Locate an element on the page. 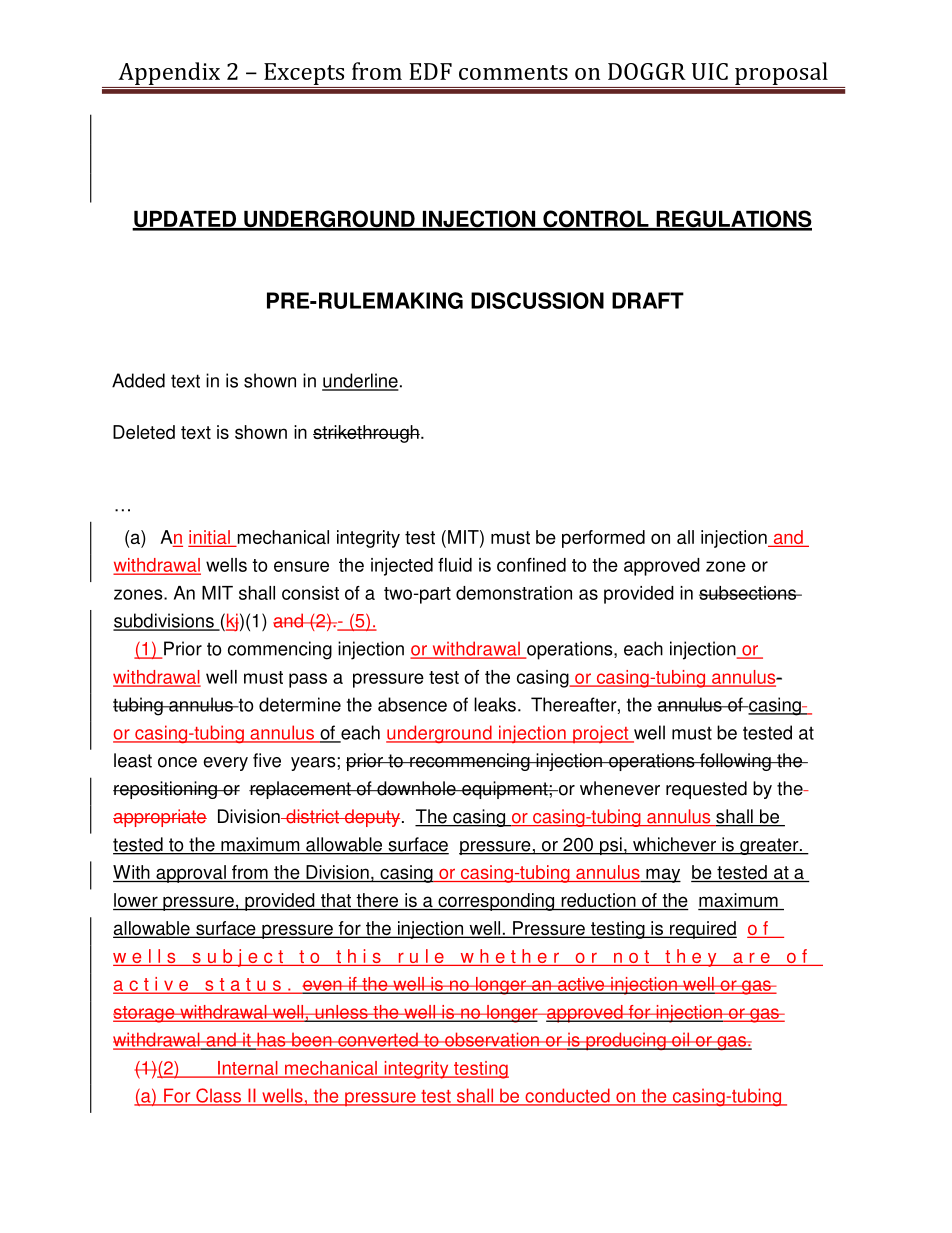 This document has height=1233, width=952. Internal is located at coordinates (248, 1069).
